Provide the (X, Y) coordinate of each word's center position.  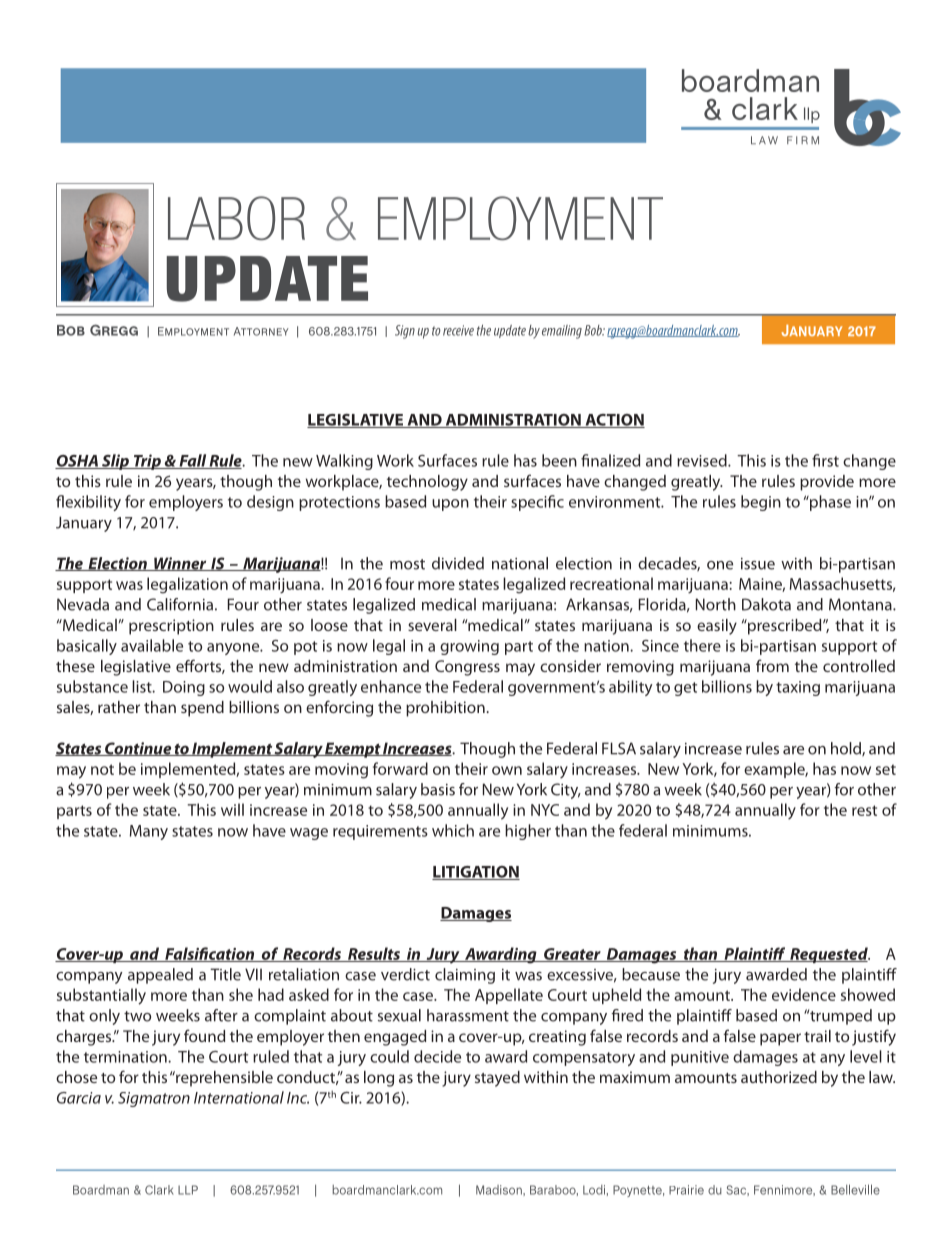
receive (458, 330)
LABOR (236, 218)
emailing (562, 332)
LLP (188, 1190)
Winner (180, 564)
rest (864, 810)
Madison (500, 1190)
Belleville (855, 1189)
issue (758, 564)
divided (458, 563)
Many (149, 832)
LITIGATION (476, 873)
